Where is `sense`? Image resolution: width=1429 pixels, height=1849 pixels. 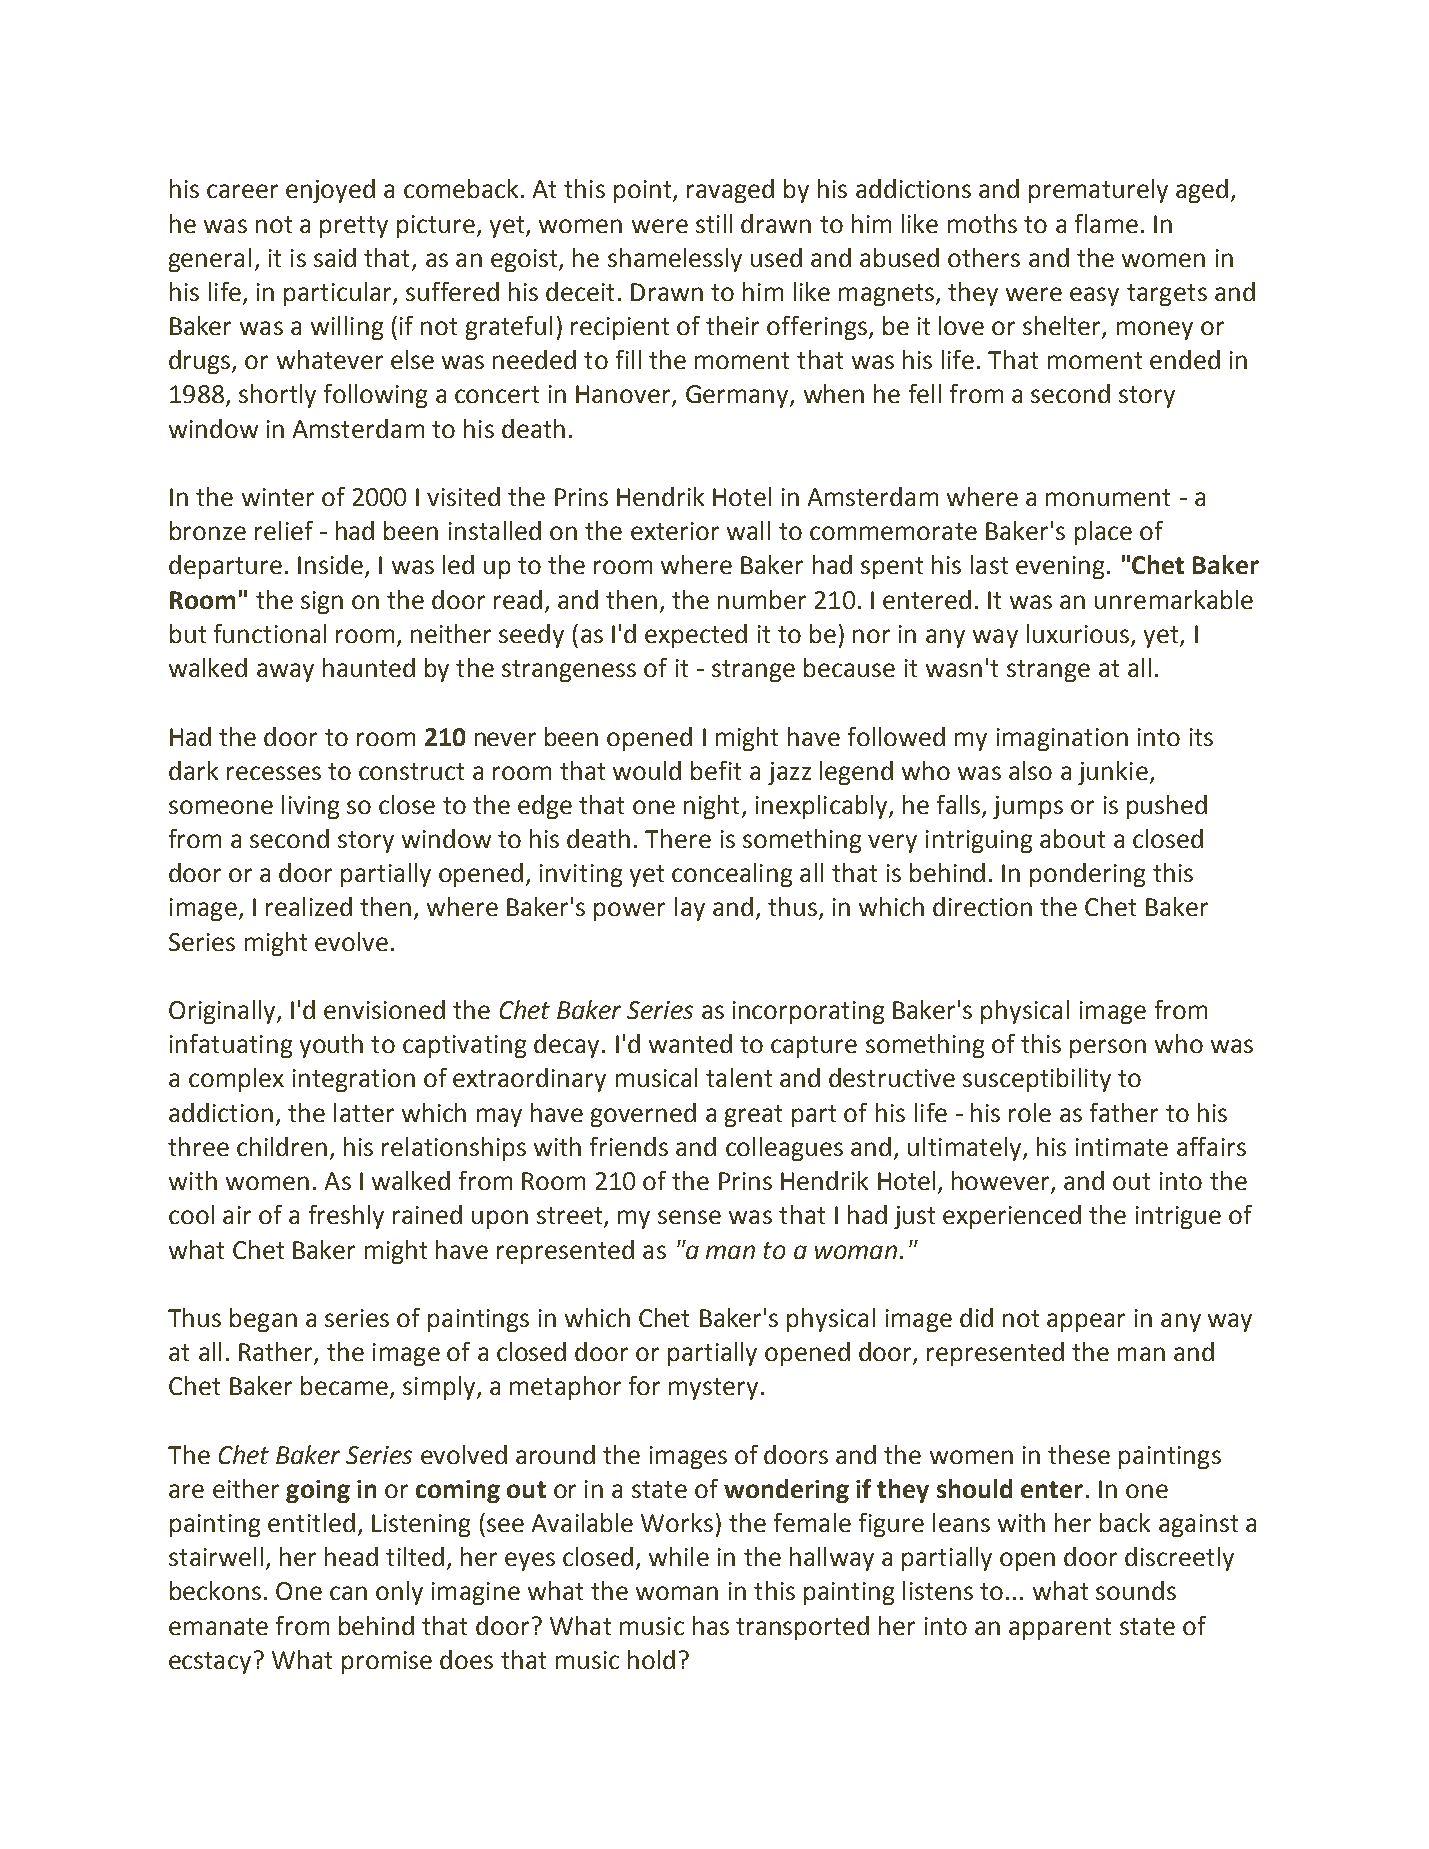
sense is located at coordinates (689, 1217).
